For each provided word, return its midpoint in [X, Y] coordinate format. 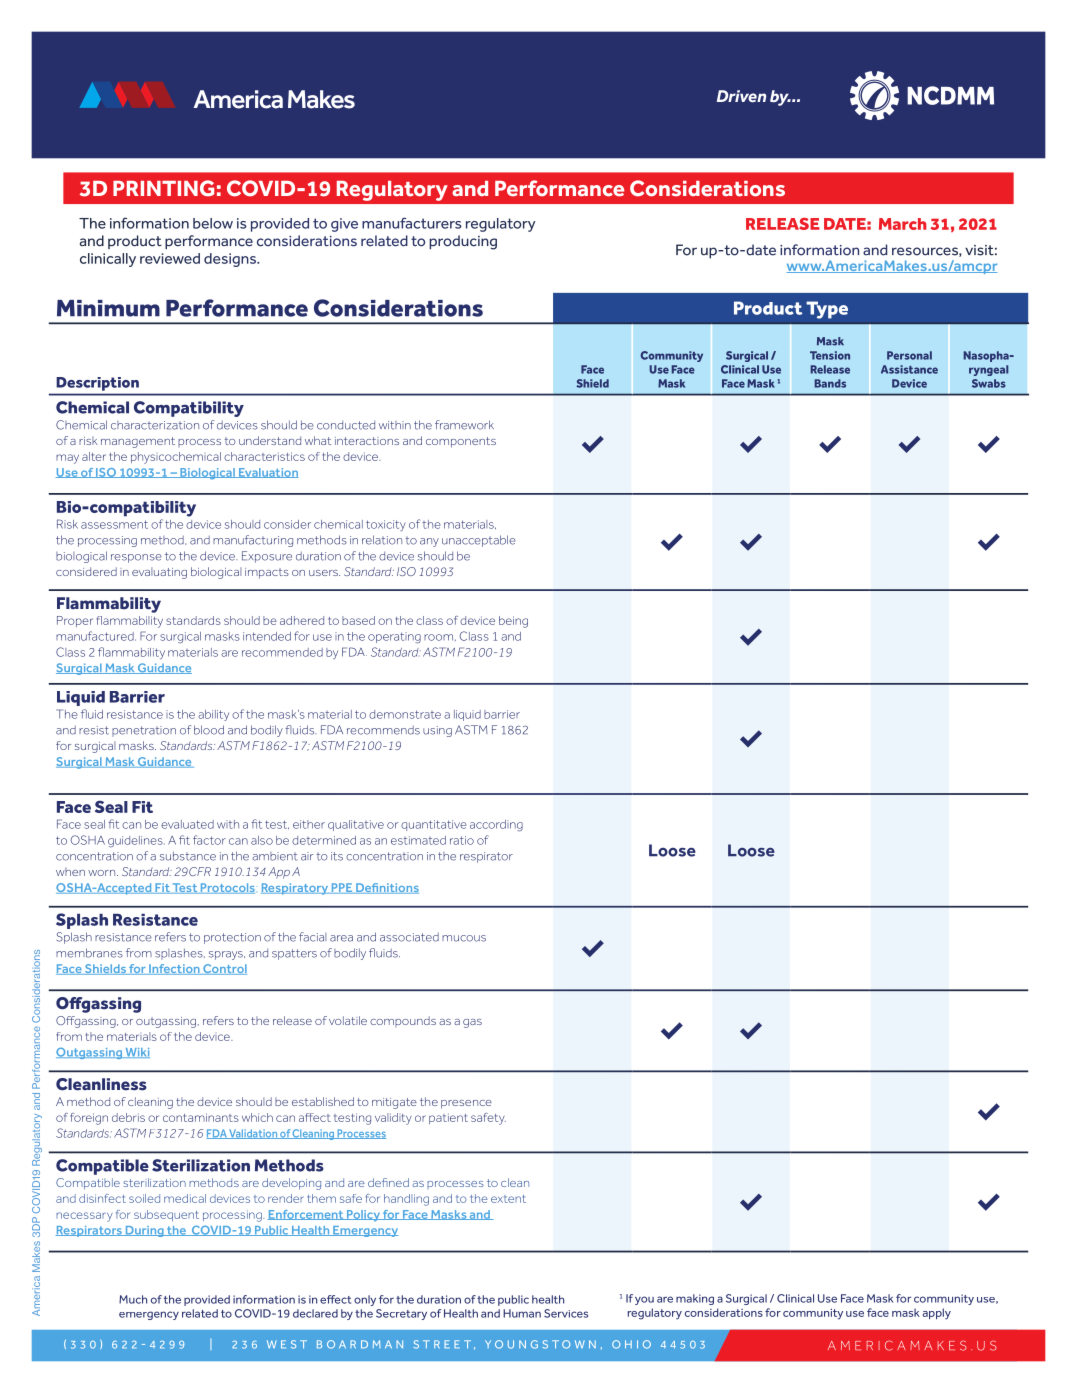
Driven [741, 96]
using [437, 731]
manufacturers [412, 223]
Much [133, 1299]
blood [209, 730]
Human [522, 1313]
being [513, 622]
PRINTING [163, 188]
